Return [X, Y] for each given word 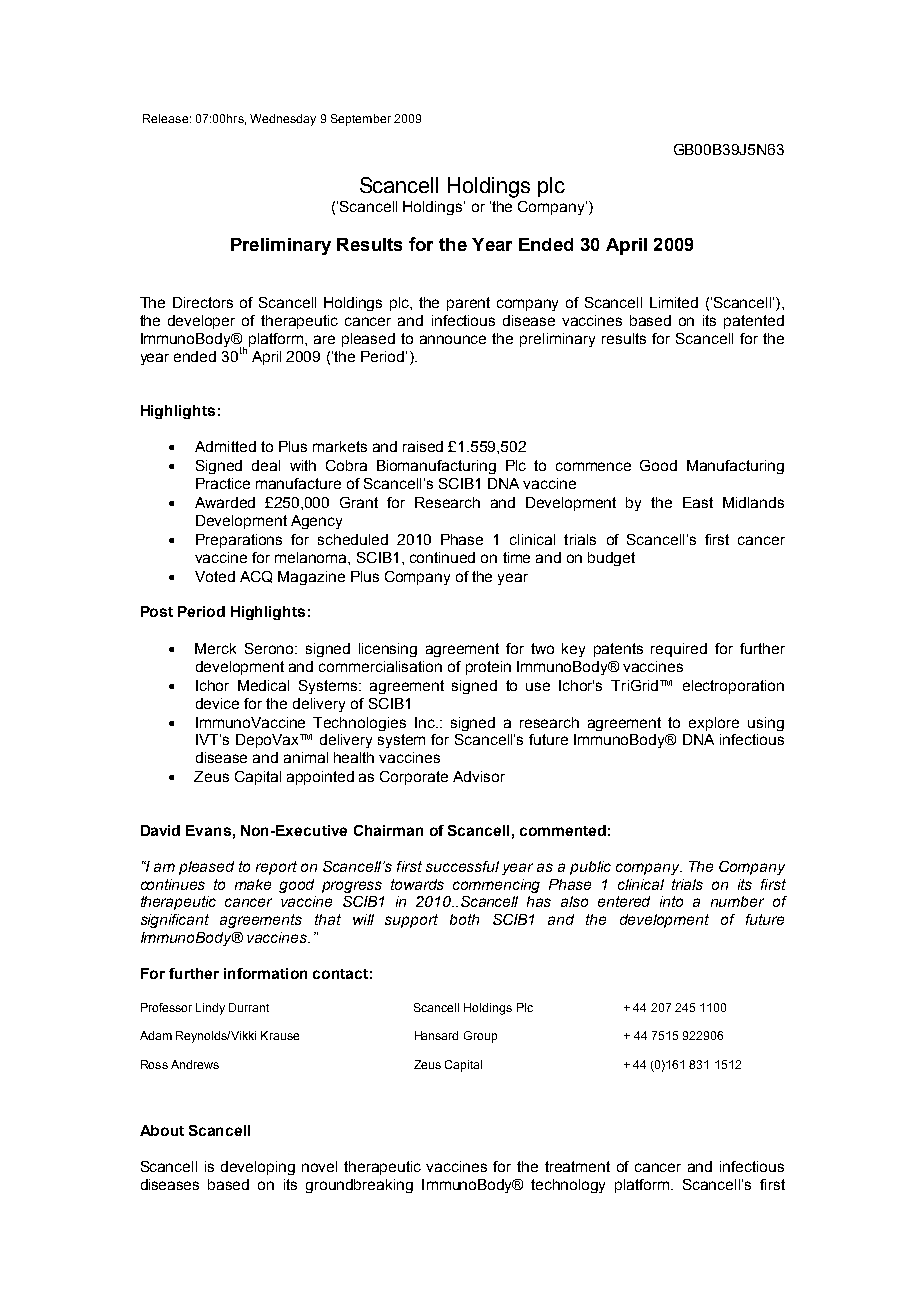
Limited [674, 302]
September [361, 120]
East [698, 502]
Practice [223, 483]
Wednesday [283, 120]
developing [258, 1168]
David [160, 830]
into [671, 901]
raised [423, 446]
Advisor [479, 776]
